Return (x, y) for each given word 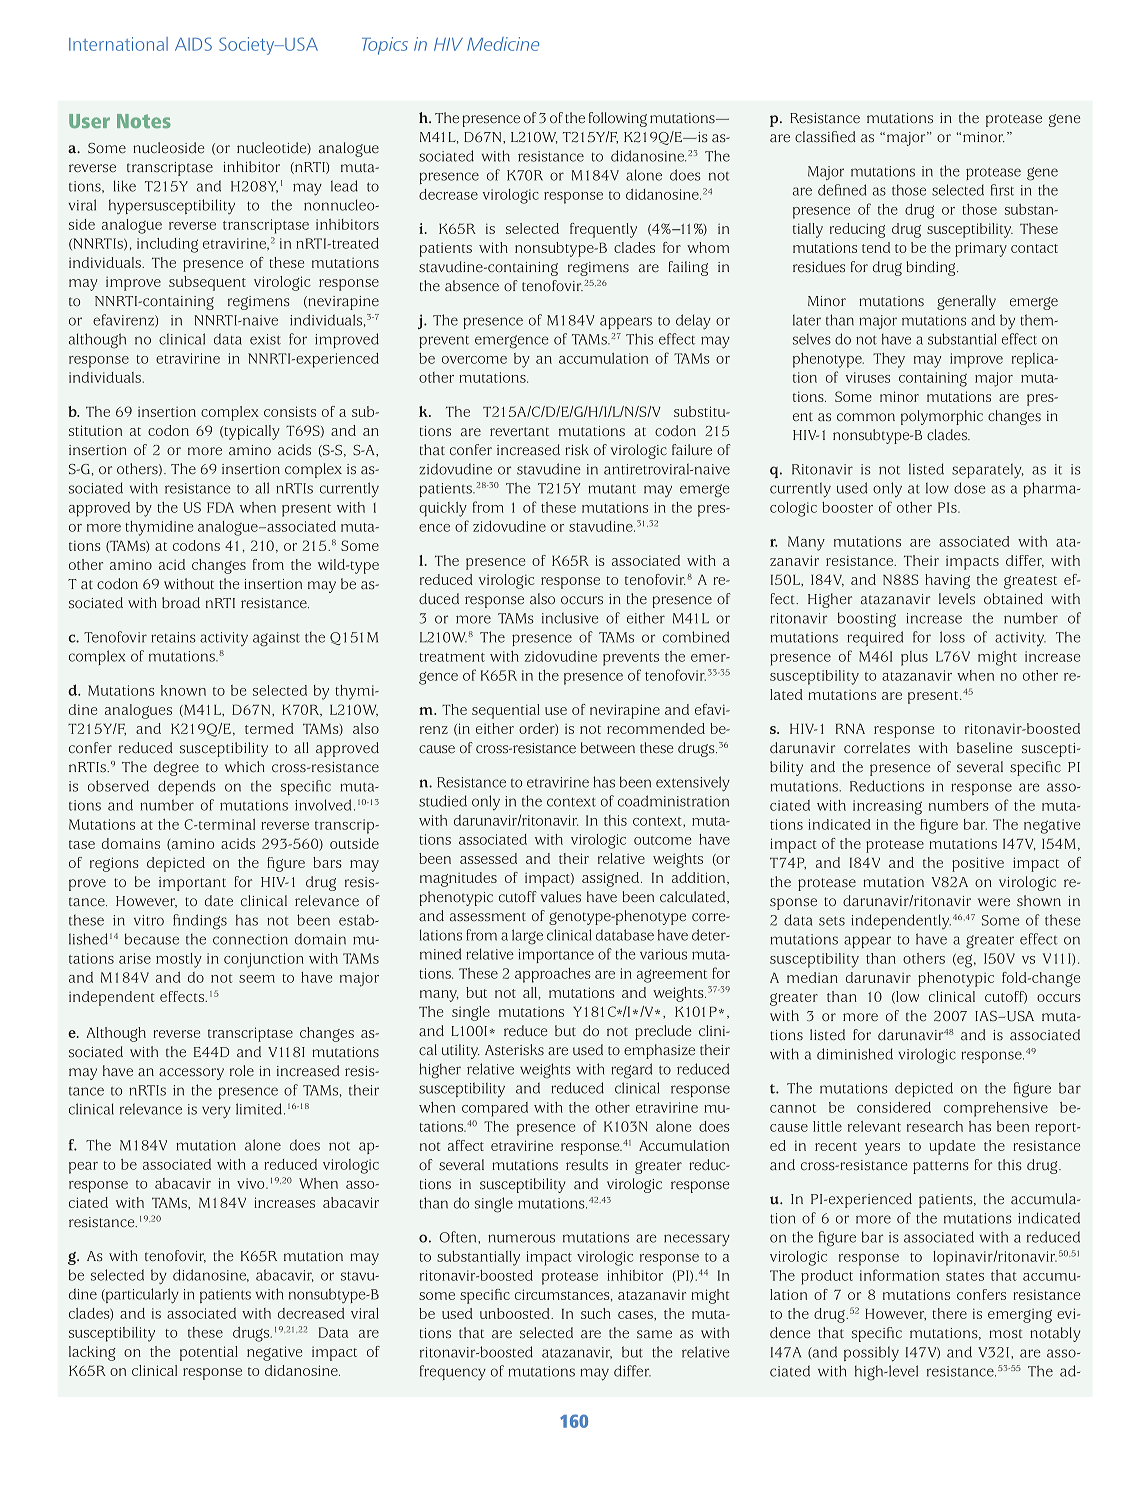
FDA (220, 507)
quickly (443, 509)
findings (200, 922)
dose (970, 488)
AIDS (193, 44)
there (949, 1313)
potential (209, 1353)
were (994, 902)
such (596, 1313)
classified (825, 137)
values (561, 897)
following (618, 119)
